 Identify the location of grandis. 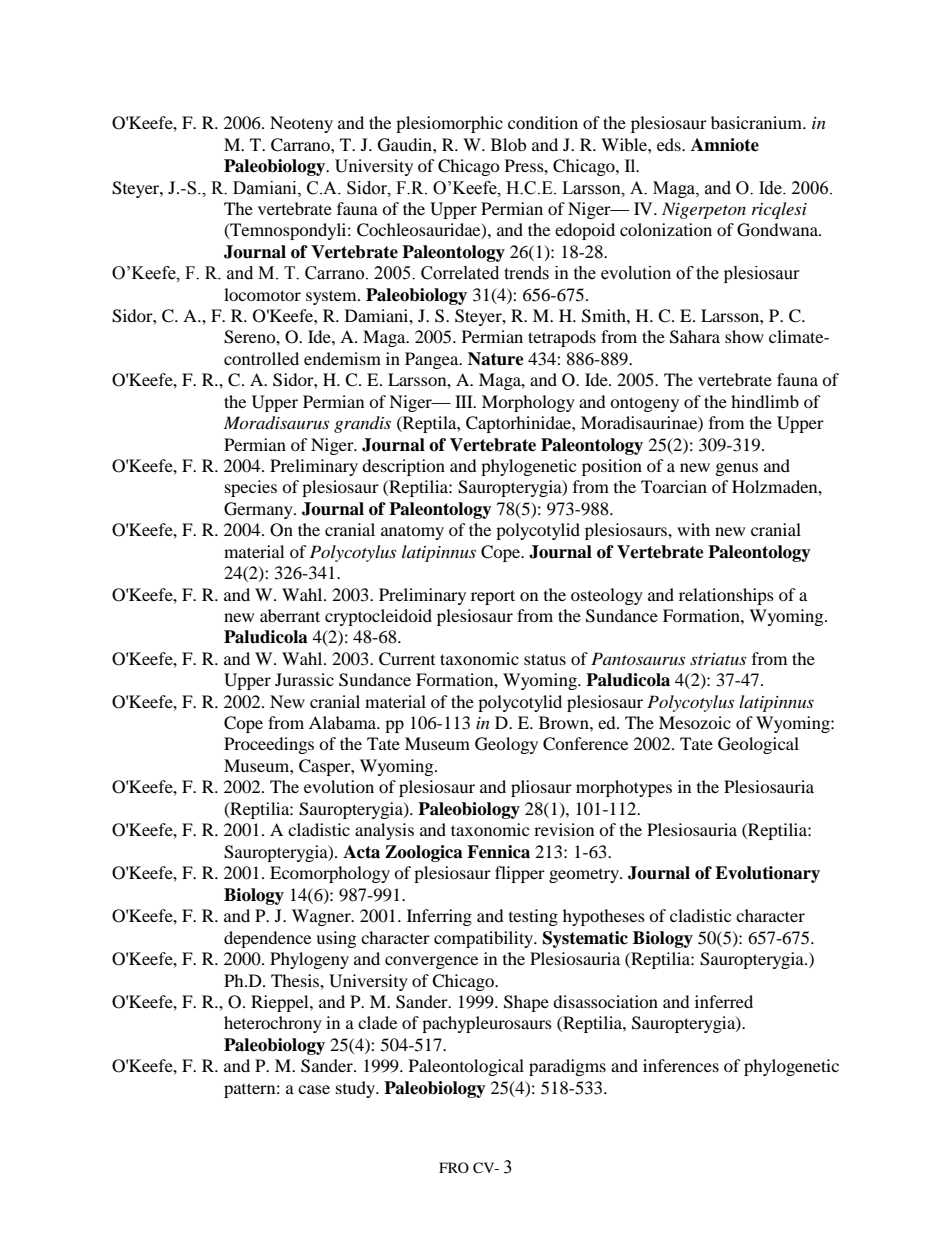
(362, 424).
